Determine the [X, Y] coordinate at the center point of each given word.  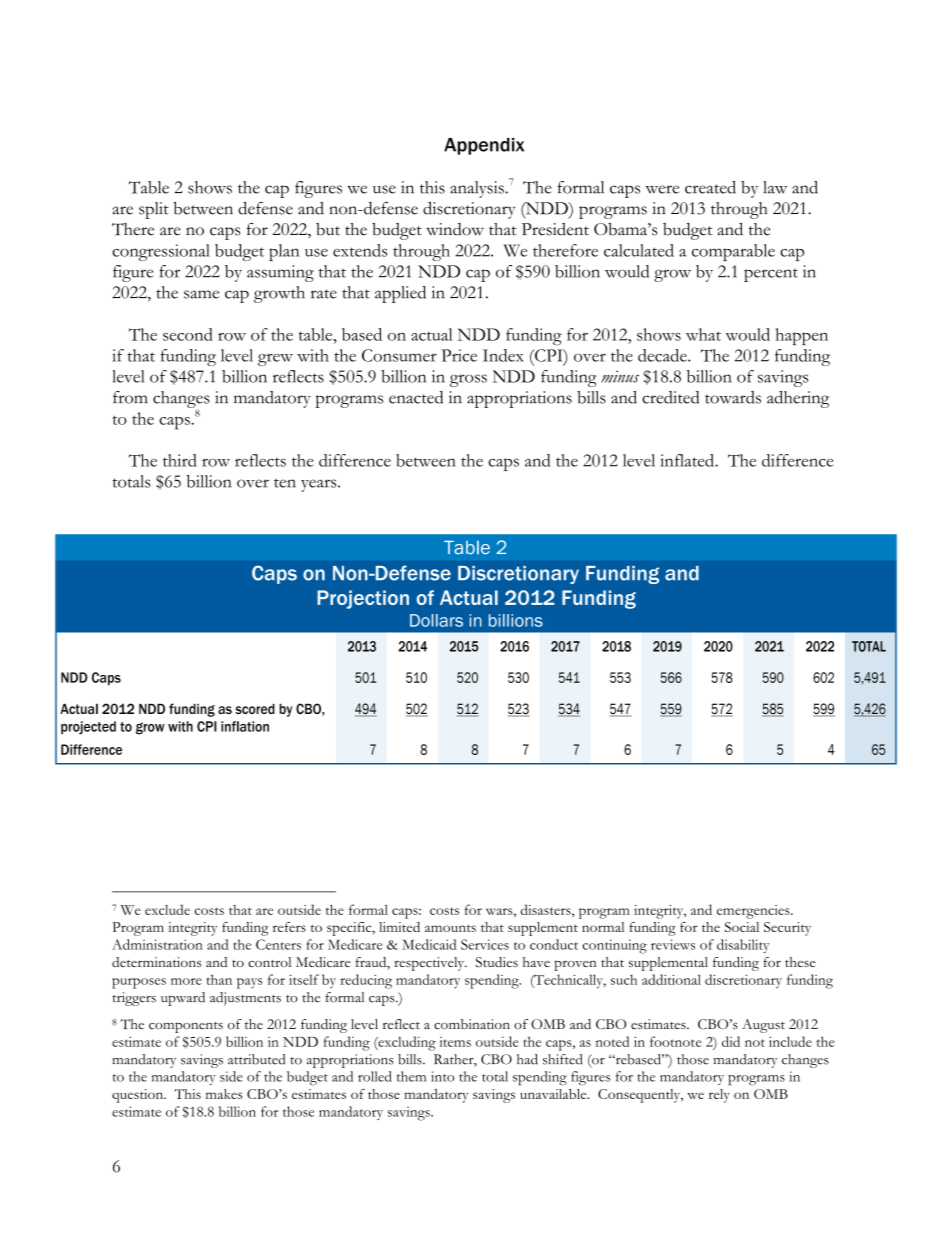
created [710, 187]
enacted [416, 397]
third [180, 460]
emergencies [754, 912]
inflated [688, 460]
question [139, 1096]
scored [255, 709]
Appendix [484, 146]
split [154, 210]
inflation [245, 726]
